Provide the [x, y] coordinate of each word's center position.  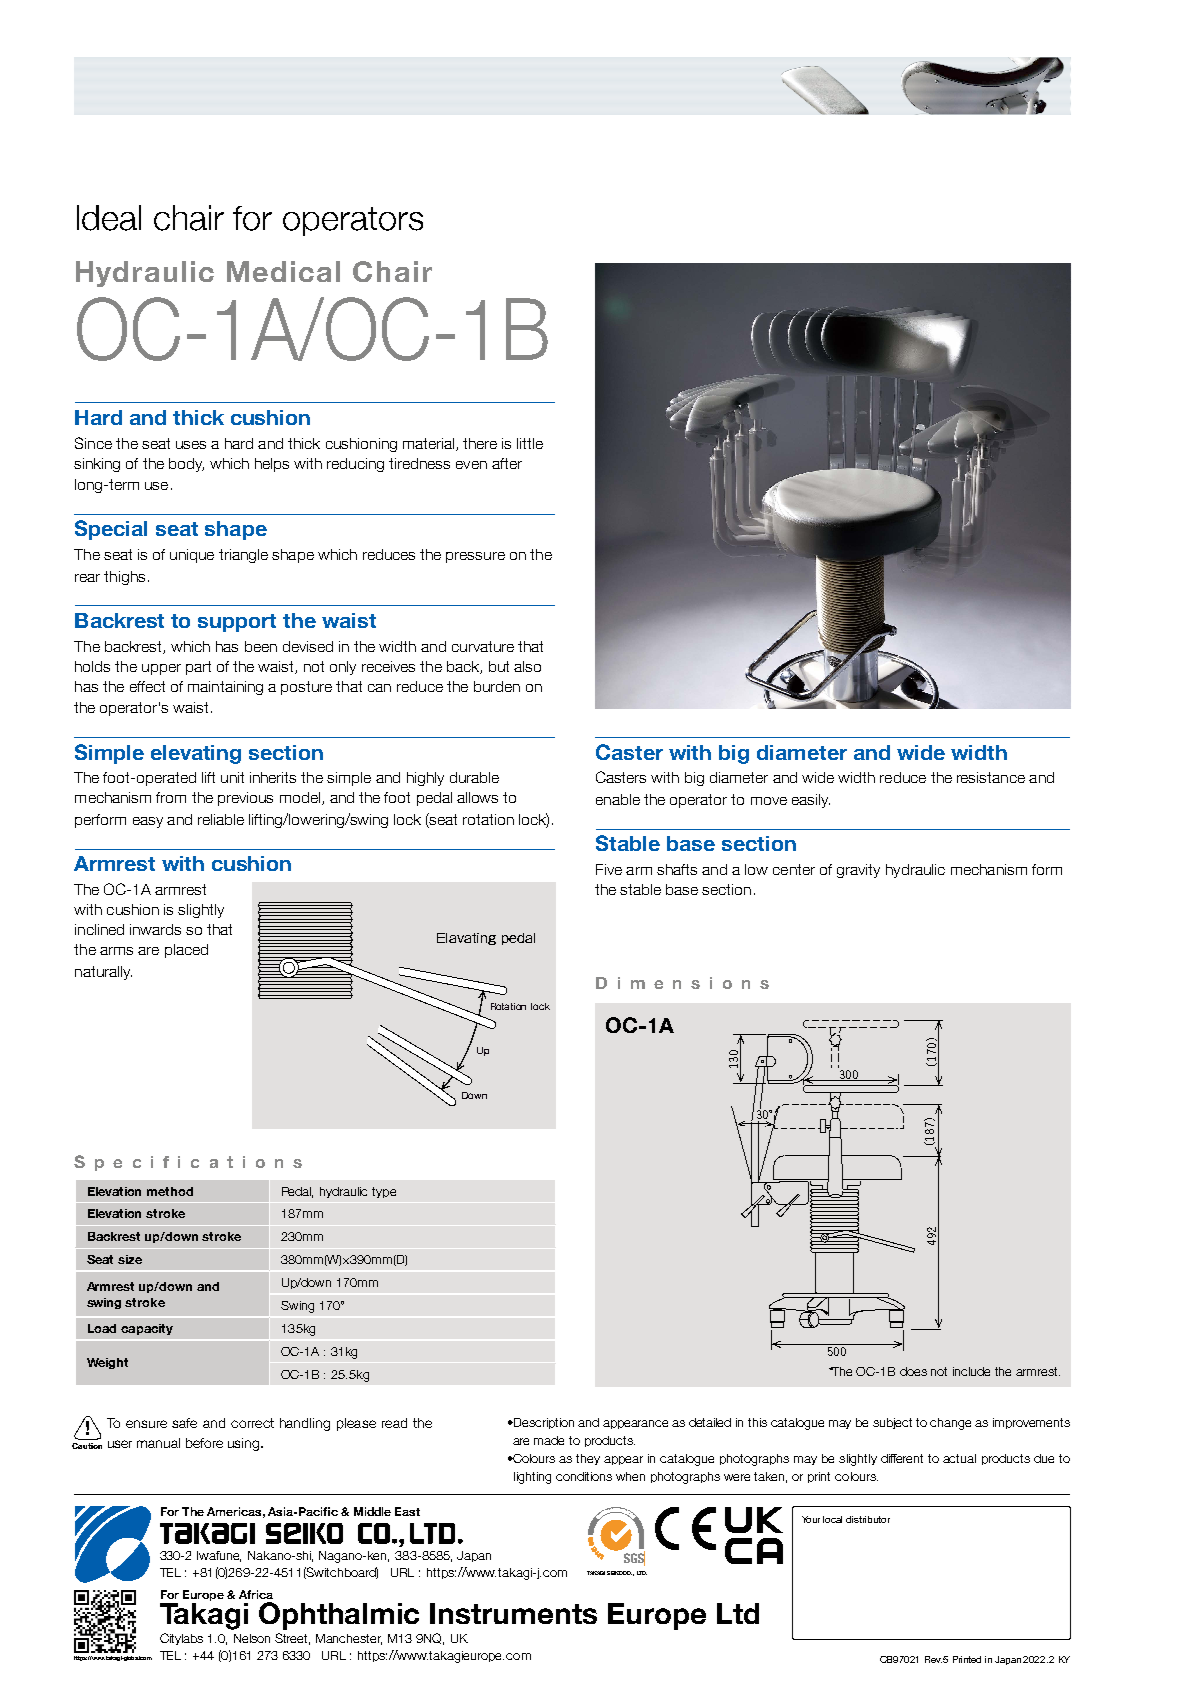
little [530, 443]
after [507, 463]
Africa [256, 1594]
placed [186, 951]
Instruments [513, 1613]
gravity [858, 871]
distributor [868, 1519]
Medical [283, 271]
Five [609, 869]
